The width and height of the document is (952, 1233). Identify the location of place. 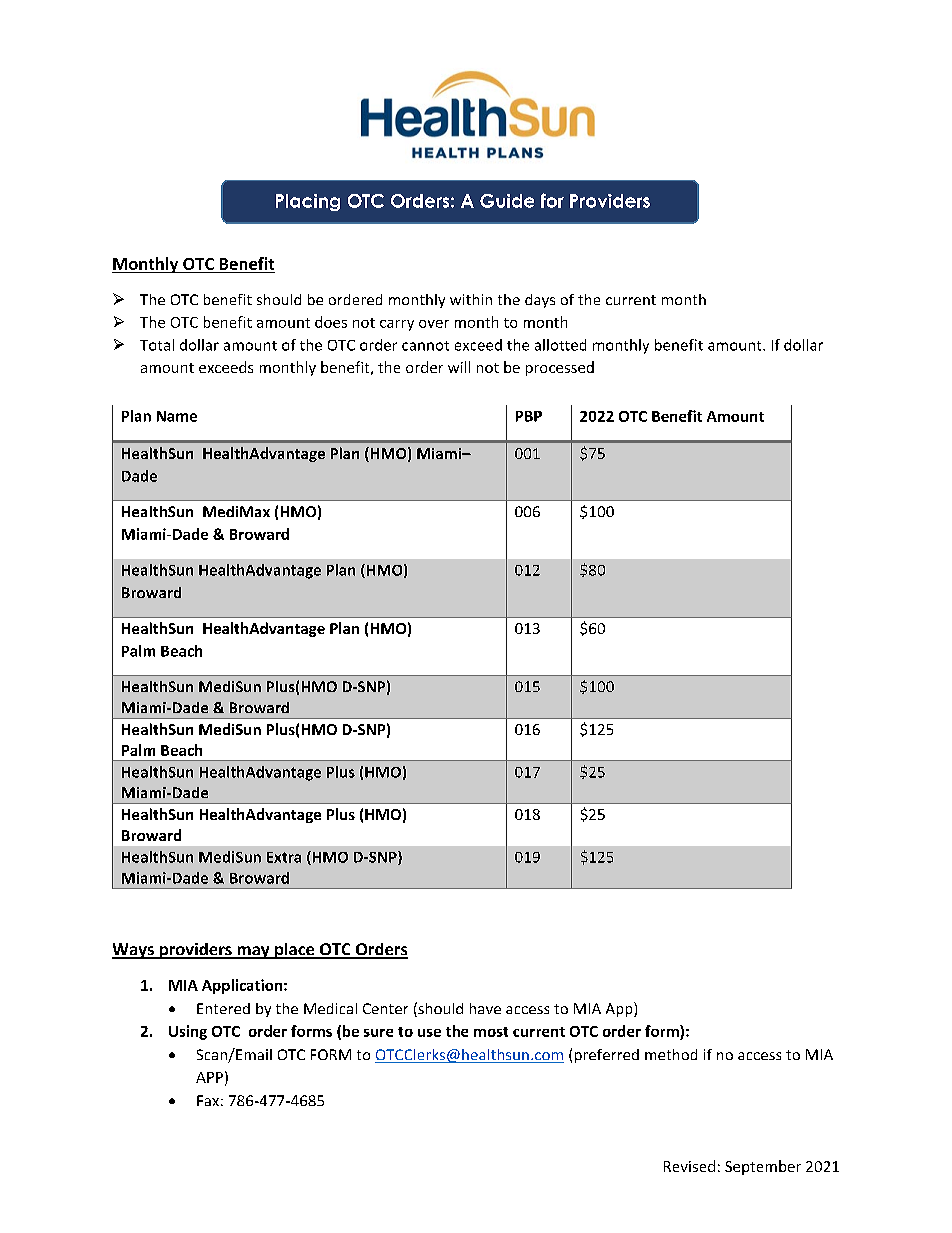
(295, 951).
